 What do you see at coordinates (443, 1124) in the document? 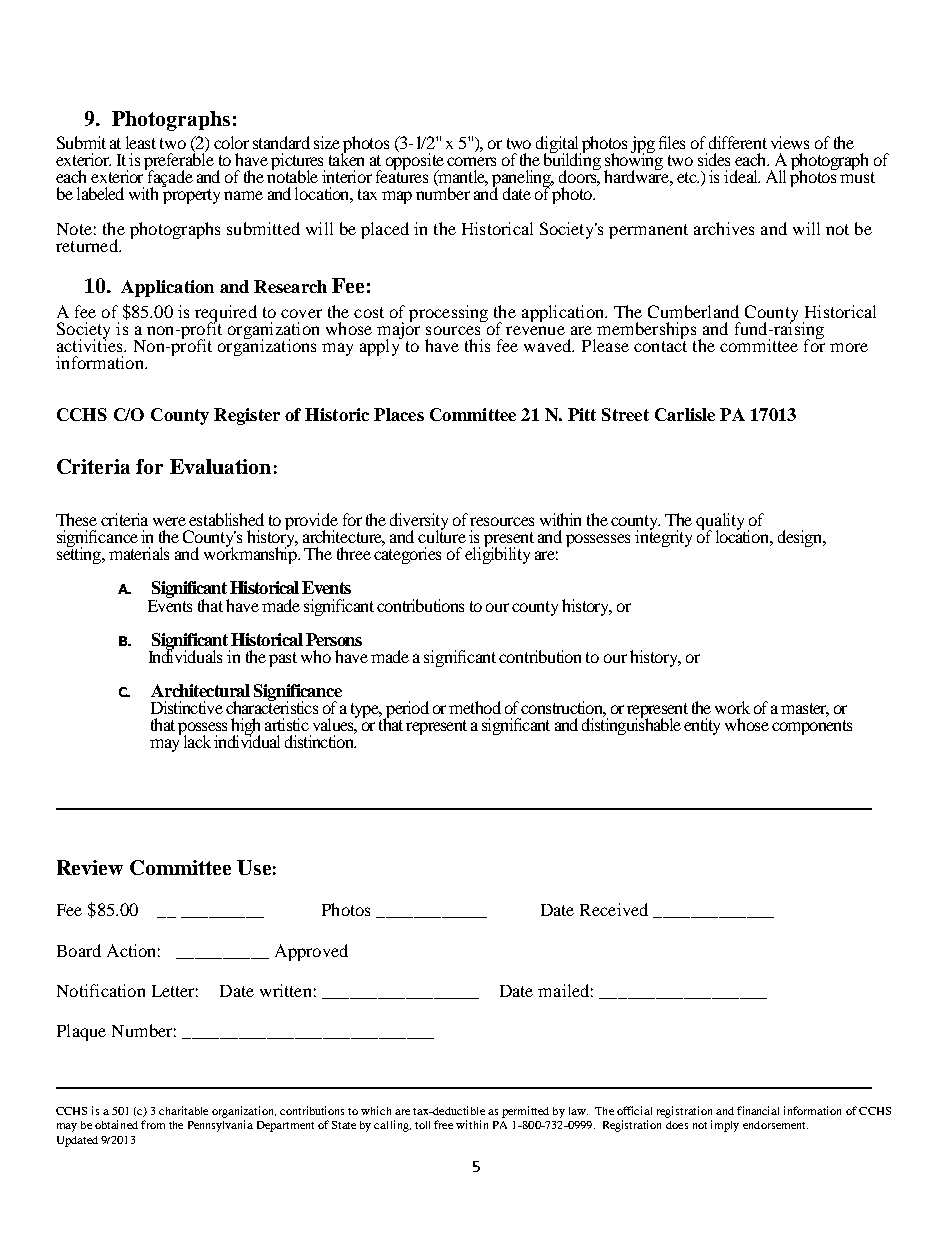
I see `free` at bounding box center [443, 1124].
